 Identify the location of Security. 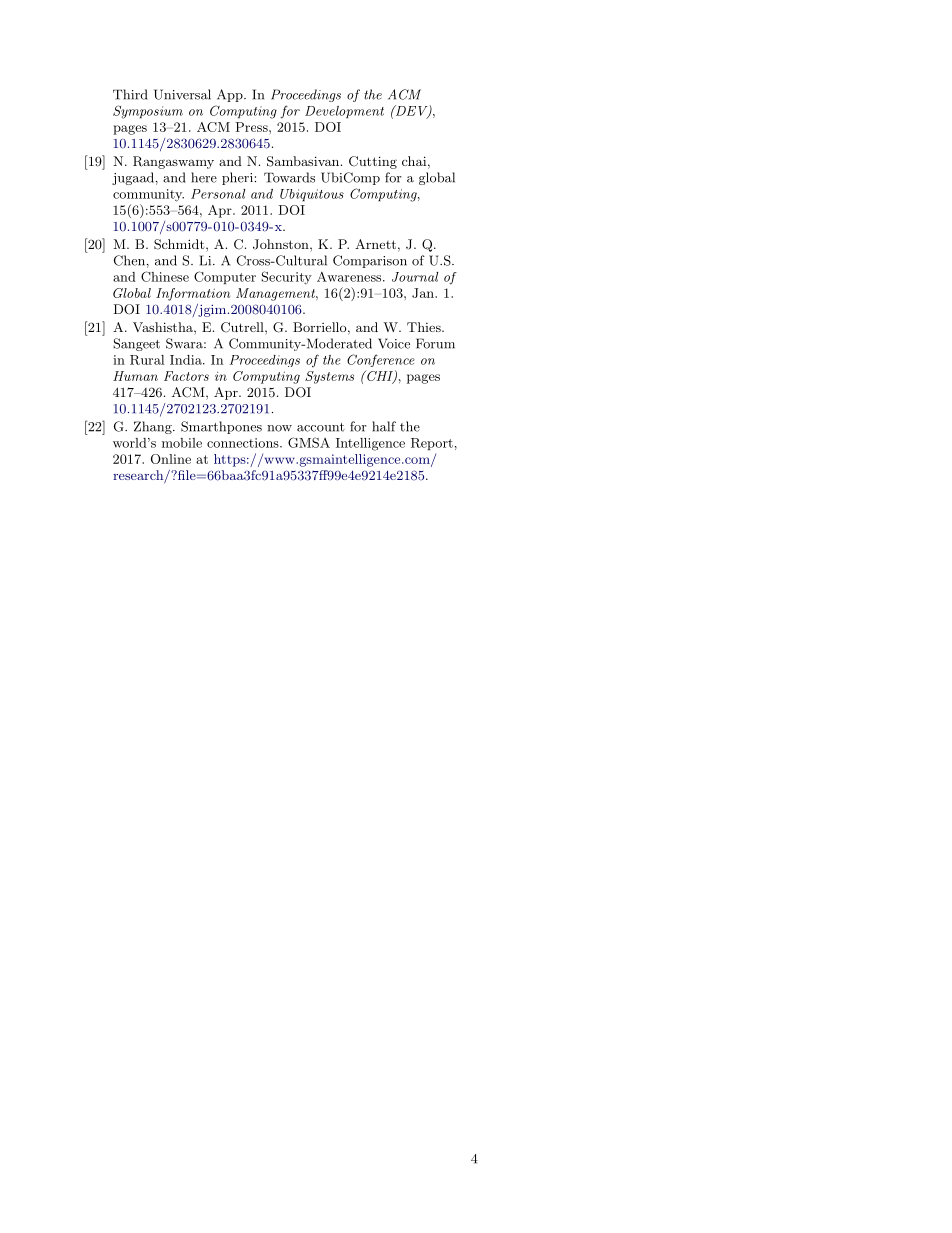
(286, 278).
